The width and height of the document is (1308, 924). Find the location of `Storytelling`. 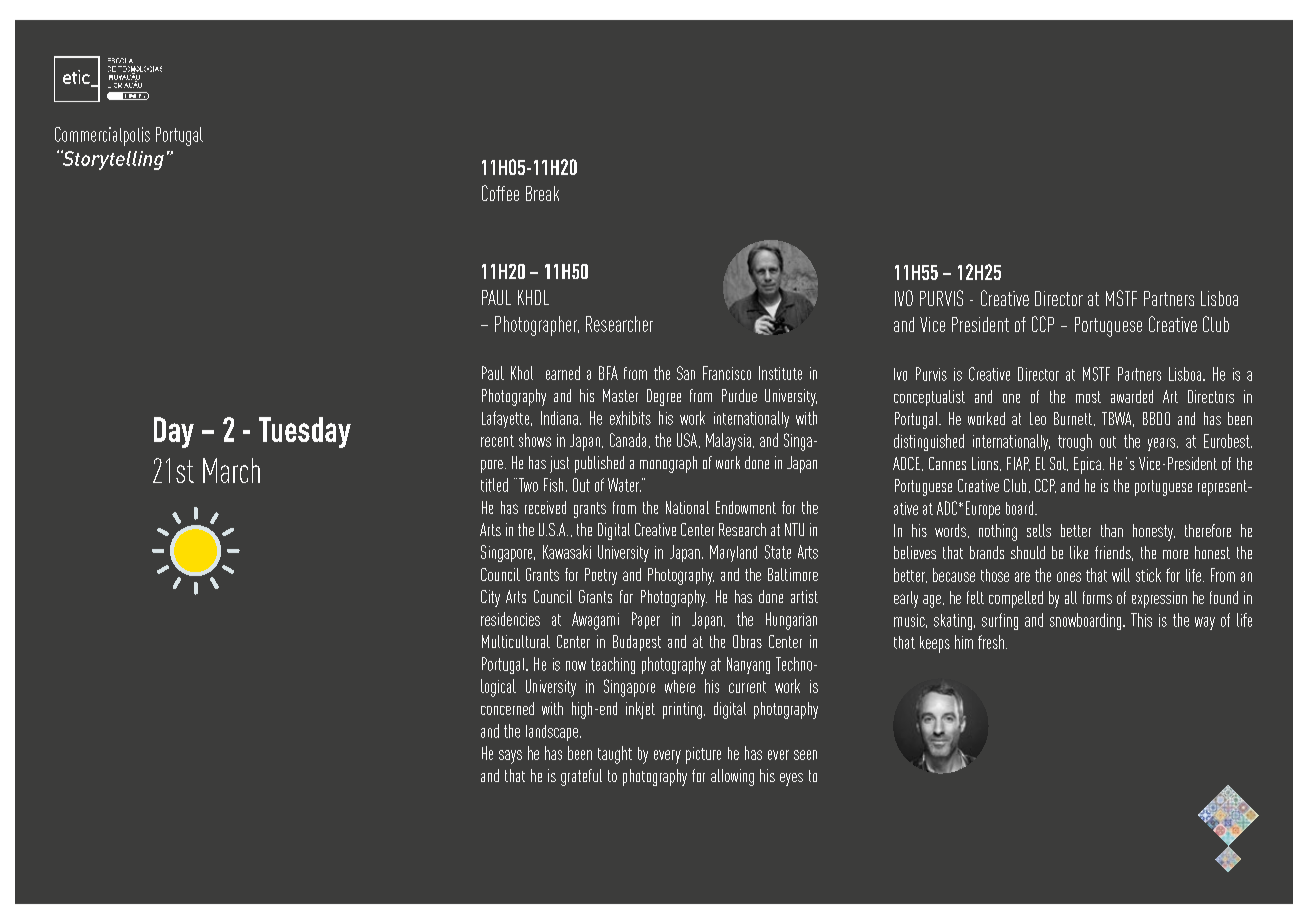

Storytelling is located at coordinates (112, 160).
